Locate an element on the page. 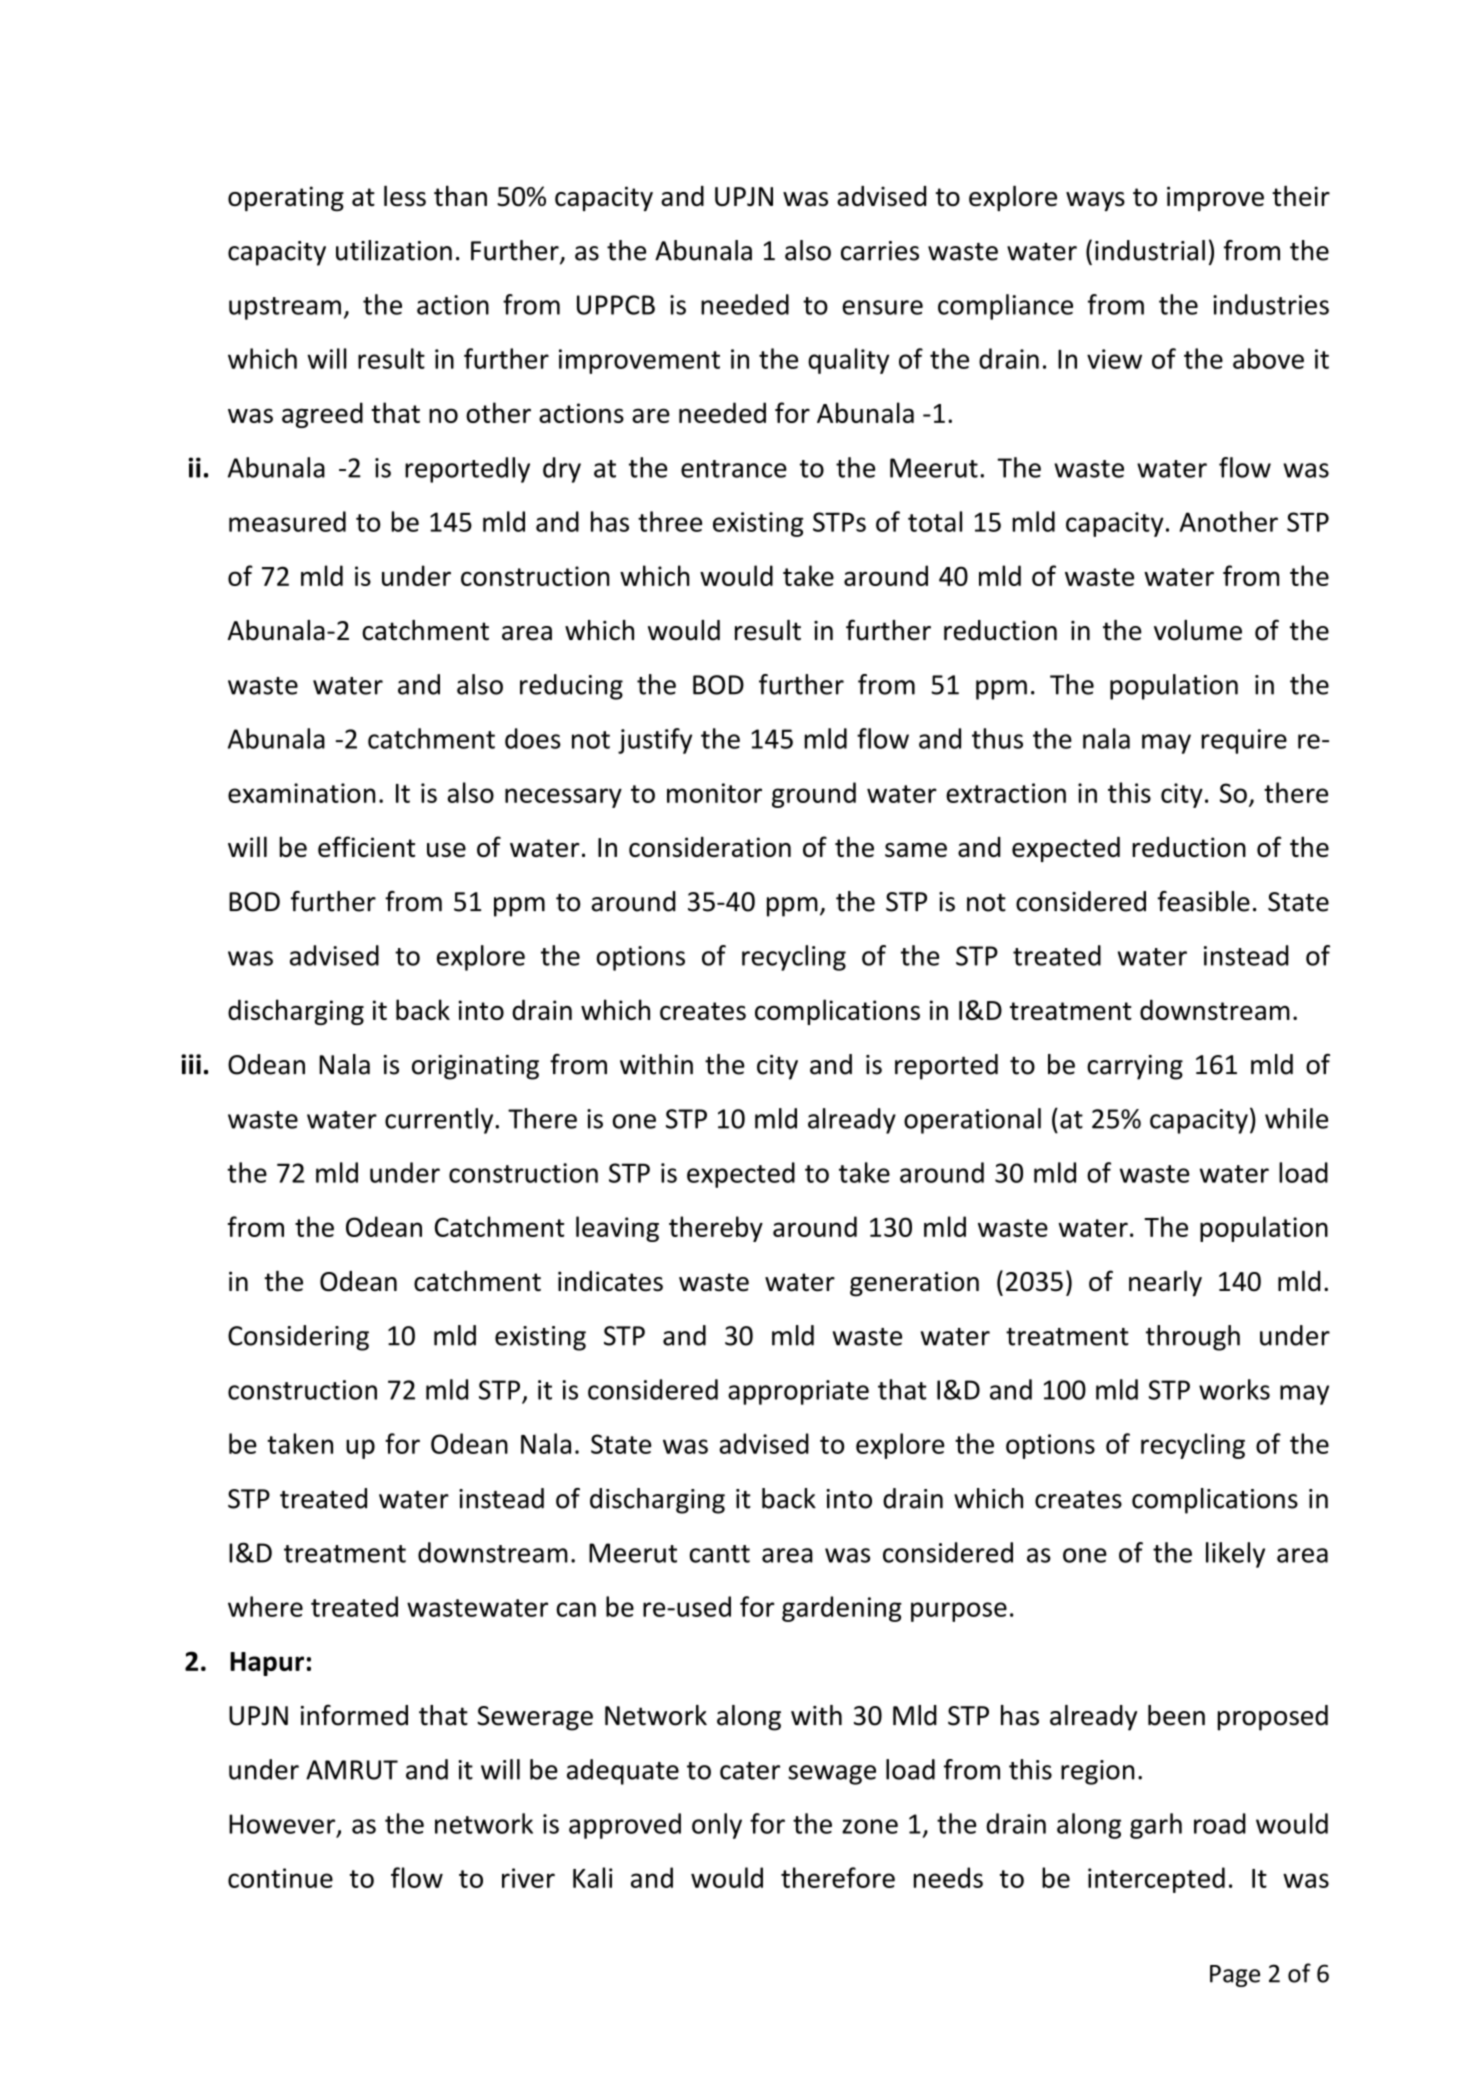 This page has width=1469, height=2079. carries is located at coordinates (880, 251).
